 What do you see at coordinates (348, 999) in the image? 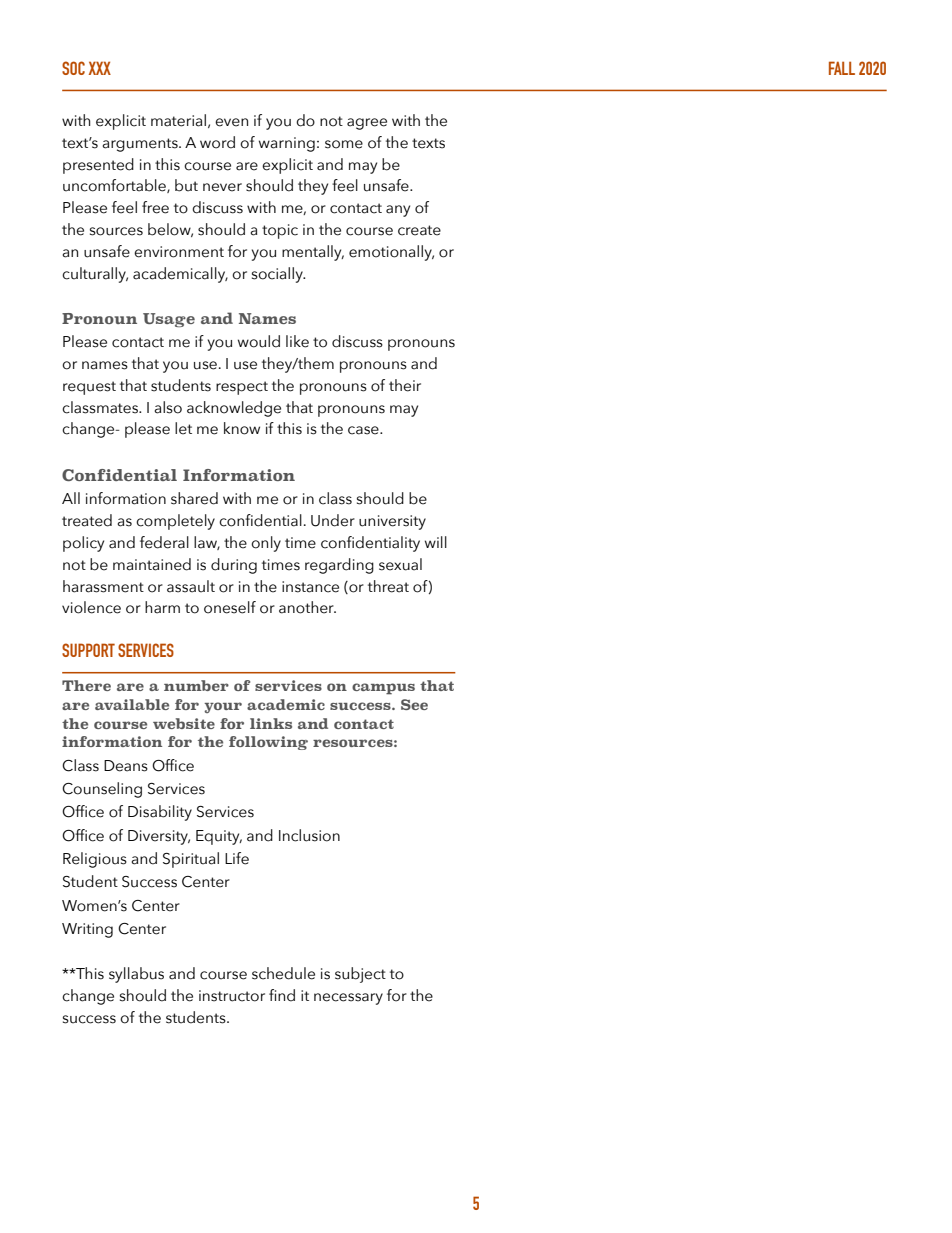
I see `necessary` at bounding box center [348, 999].
